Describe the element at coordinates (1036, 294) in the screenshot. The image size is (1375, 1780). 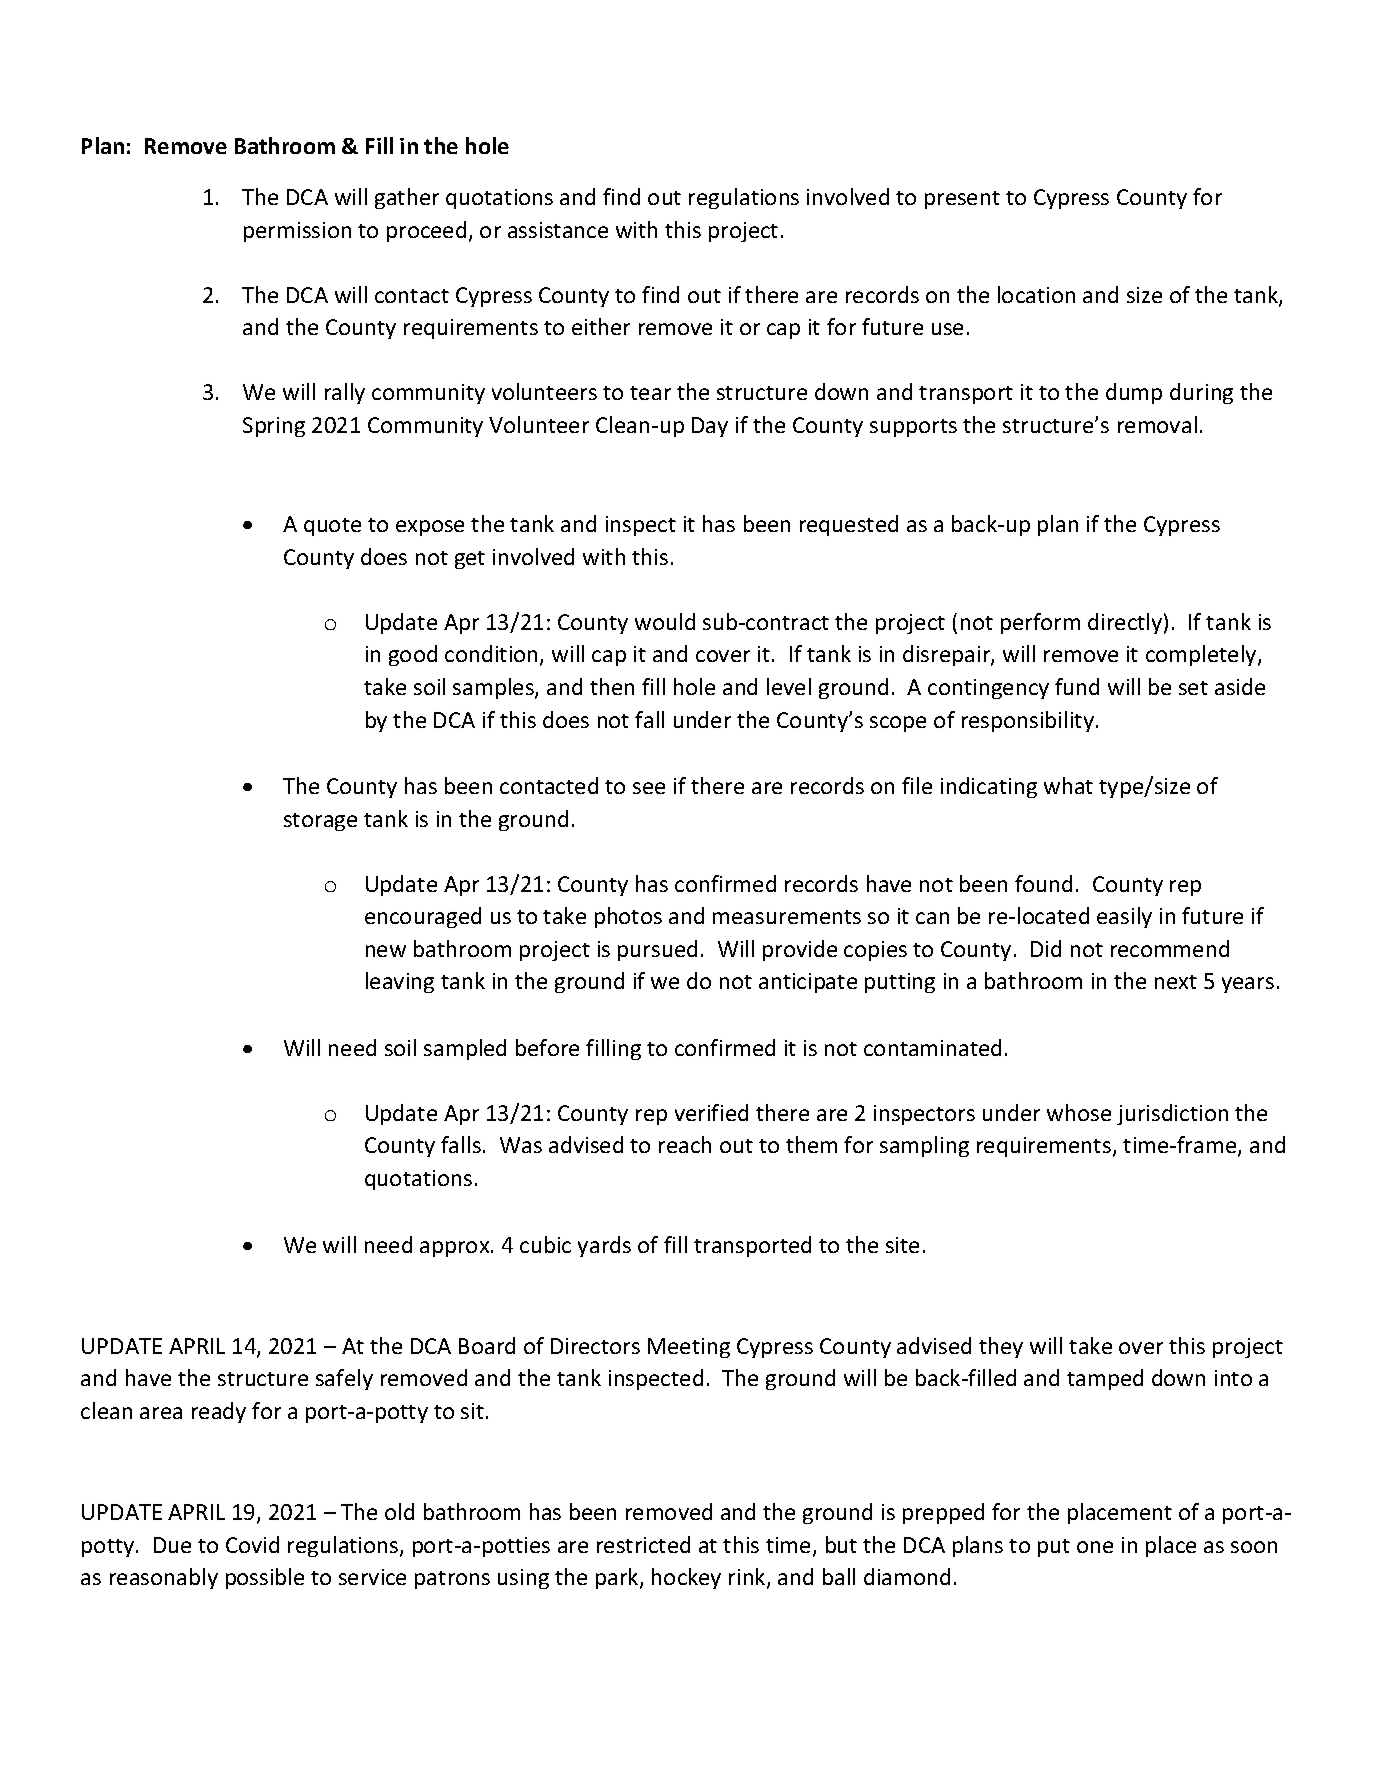
I see `location` at that location.
